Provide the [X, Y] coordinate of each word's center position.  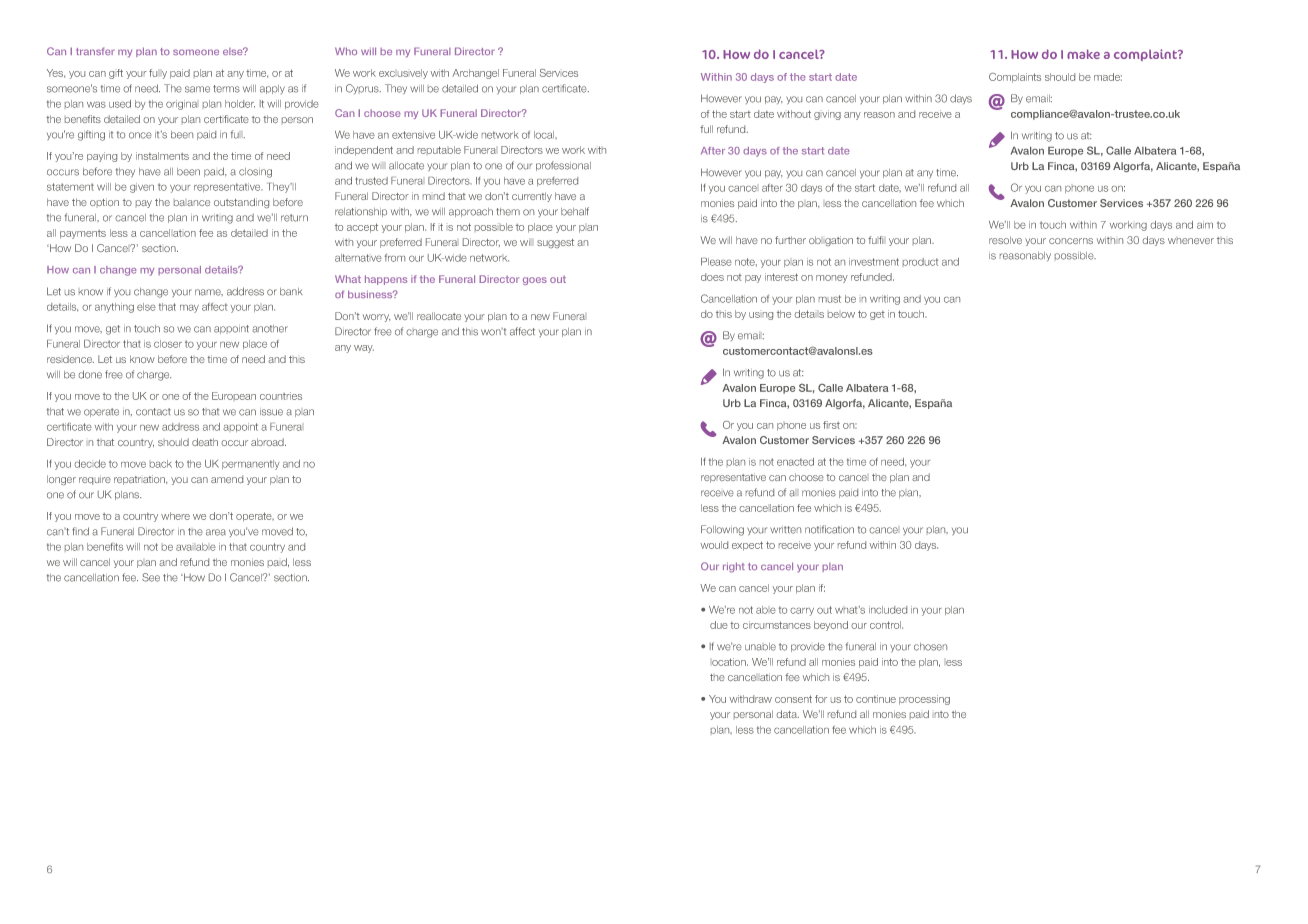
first [831, 425]
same [197, 89]
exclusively [403, 74]
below [841, 315]
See [151, 577]
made [1108, 77]
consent [793, 699]
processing [924, 700]
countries [281, 396]
